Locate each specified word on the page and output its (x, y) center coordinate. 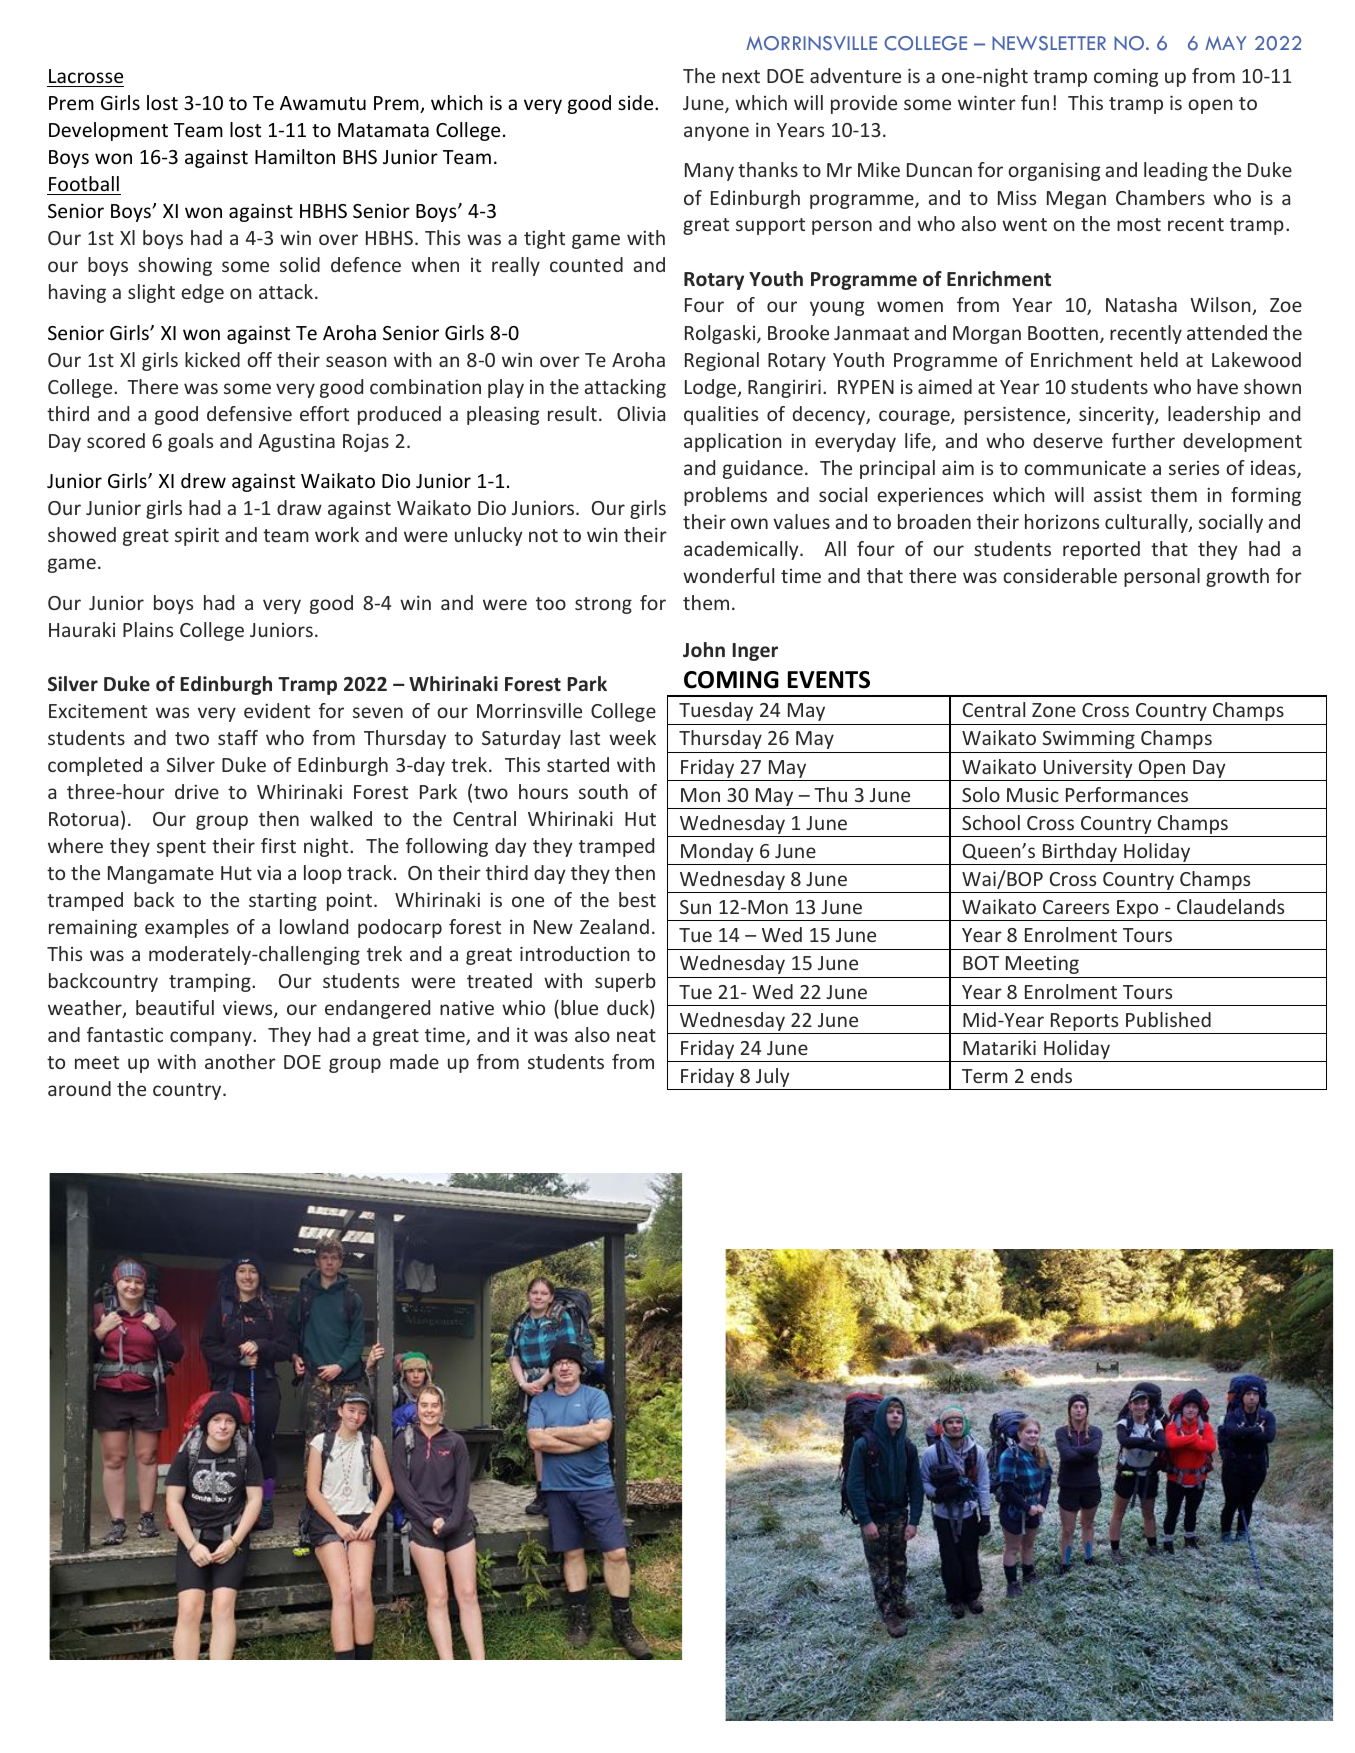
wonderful (728, 575)
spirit (197, 536)
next (741, 76)
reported (1101, 550)
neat (636, 1035)
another (240, 1061)
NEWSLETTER (1049, 43)
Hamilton (295, 156)
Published (1168, 1019)
